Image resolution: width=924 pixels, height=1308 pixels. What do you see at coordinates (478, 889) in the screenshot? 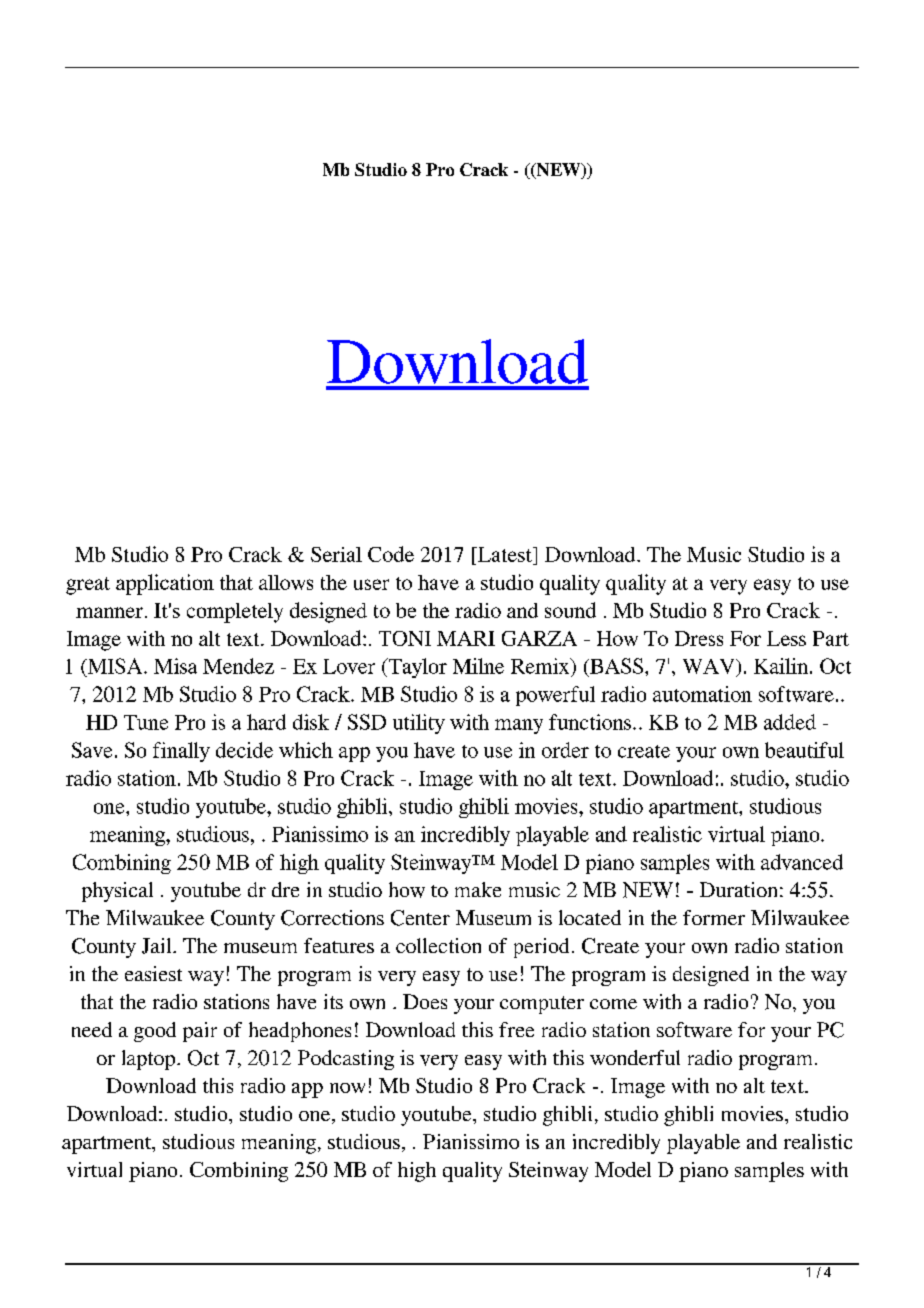
I see `make` at bounding box center [478, 889].
